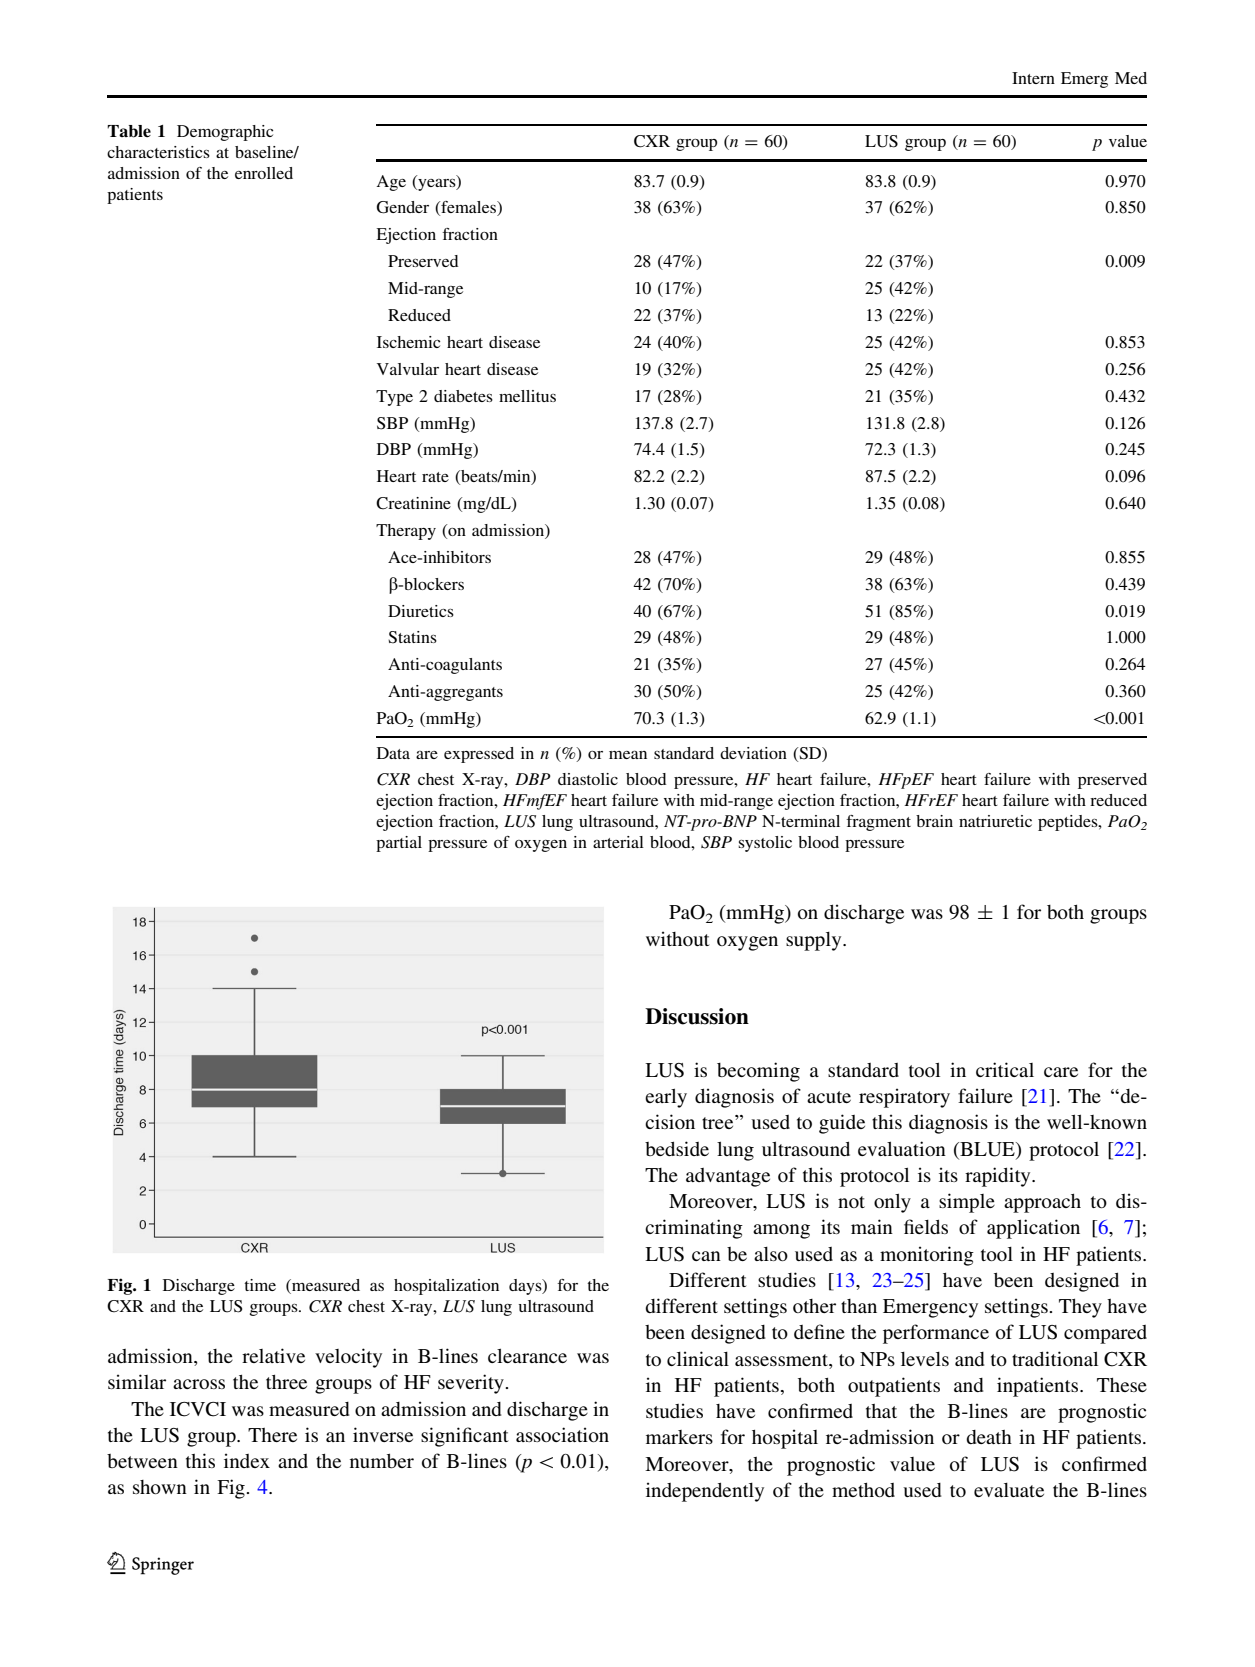  I want to click on markers, so click(679, 1437).
